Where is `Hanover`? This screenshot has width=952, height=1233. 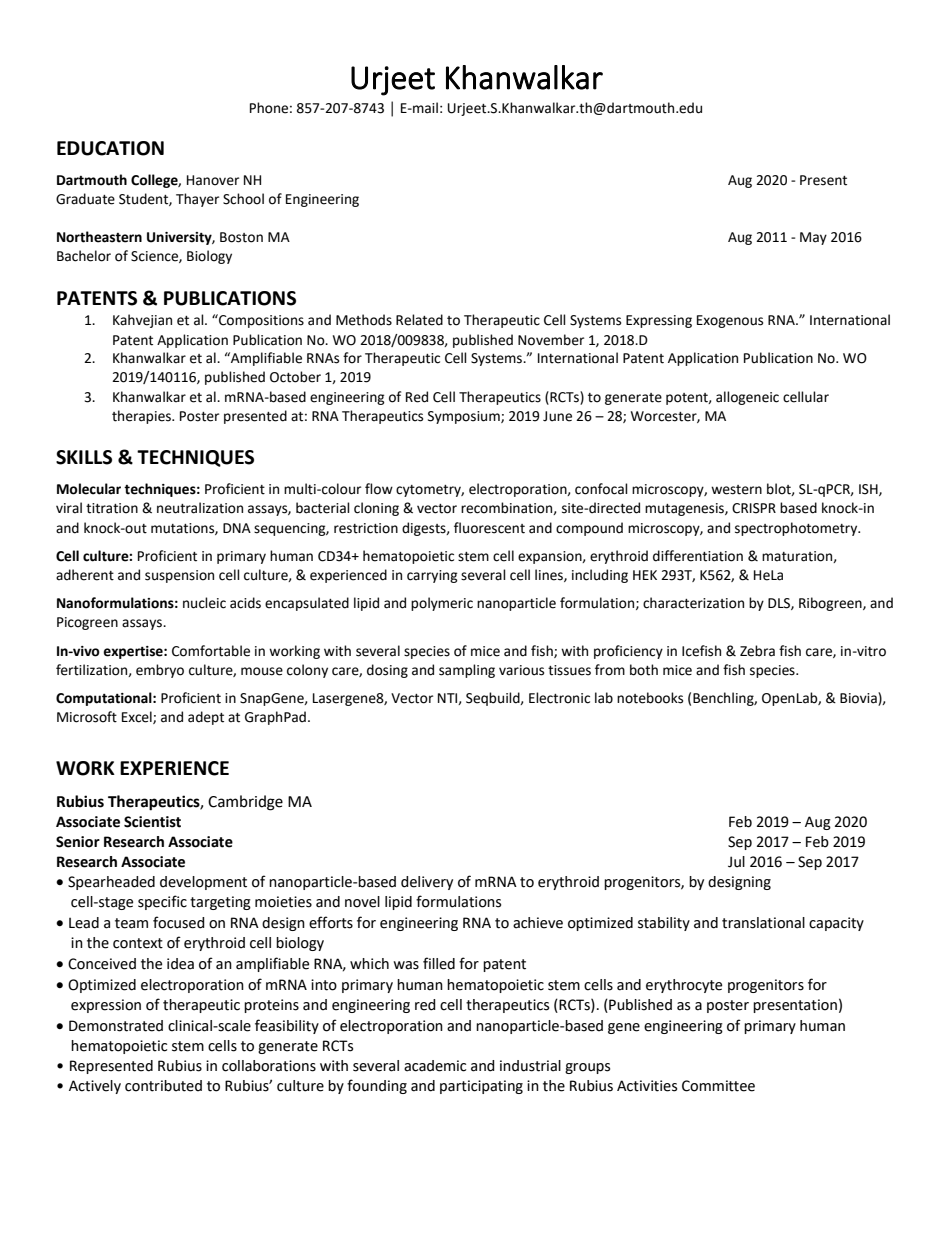
Hanover is located at coordinates (213, 180).
